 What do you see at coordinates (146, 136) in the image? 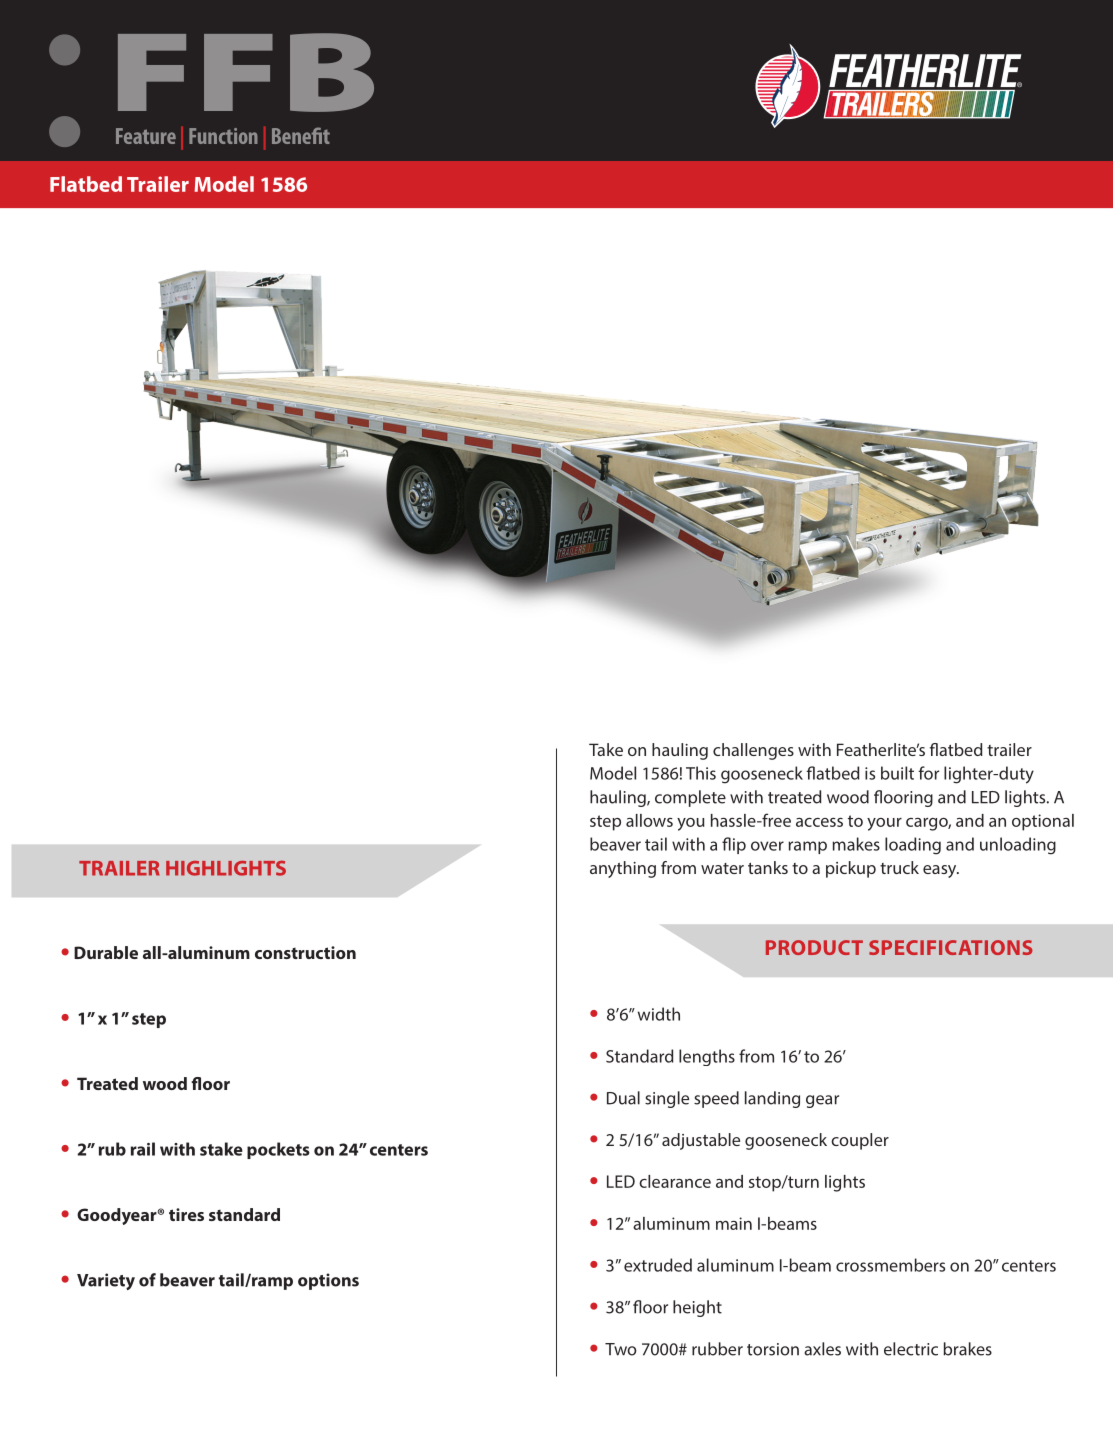
I see `Feature` at bounding box center [146, 136].
